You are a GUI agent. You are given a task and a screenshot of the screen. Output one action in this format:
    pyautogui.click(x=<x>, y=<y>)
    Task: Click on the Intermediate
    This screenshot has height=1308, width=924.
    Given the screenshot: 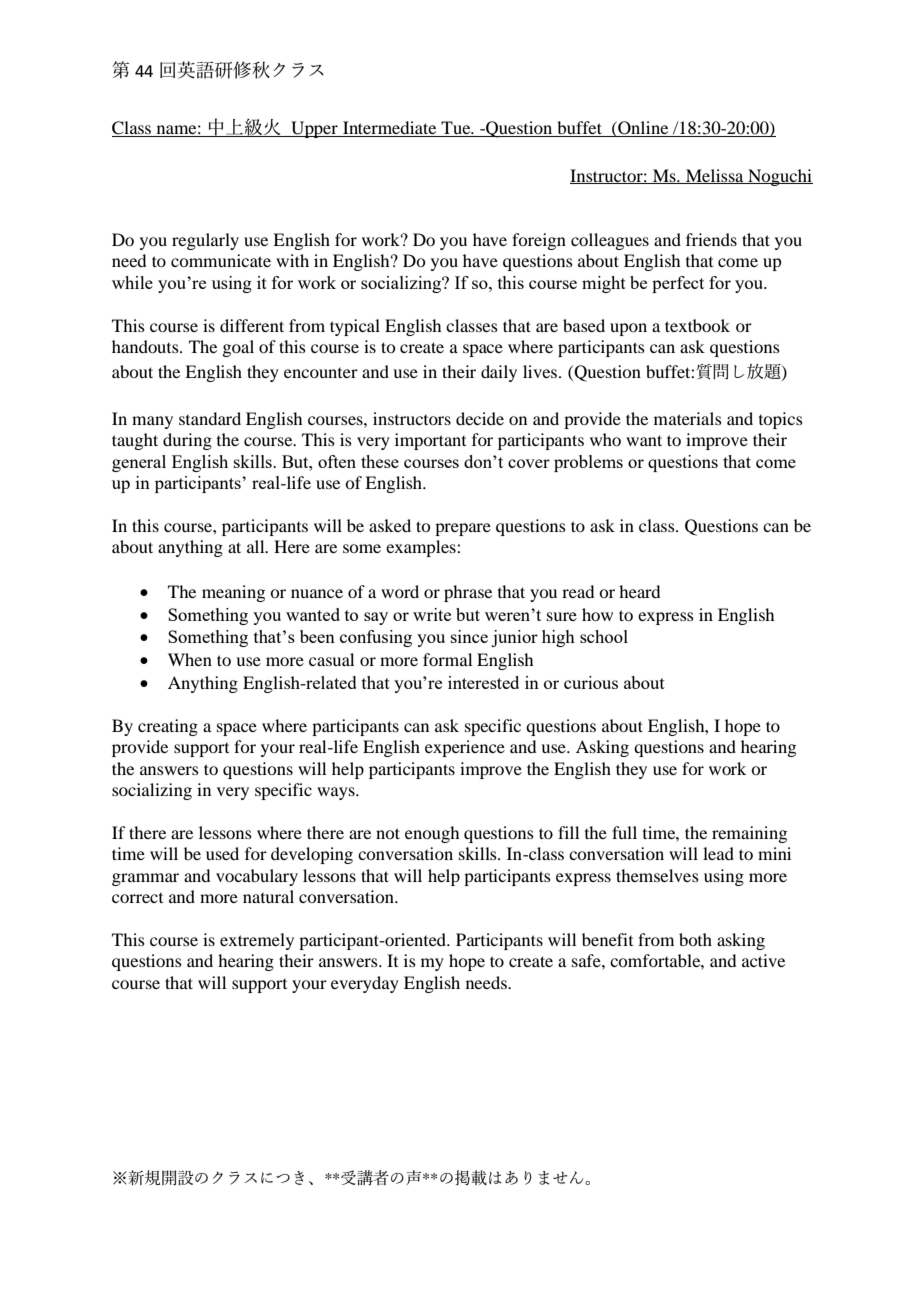 What is the action you would take?
    pyautogui.click(x=390, y=129)
